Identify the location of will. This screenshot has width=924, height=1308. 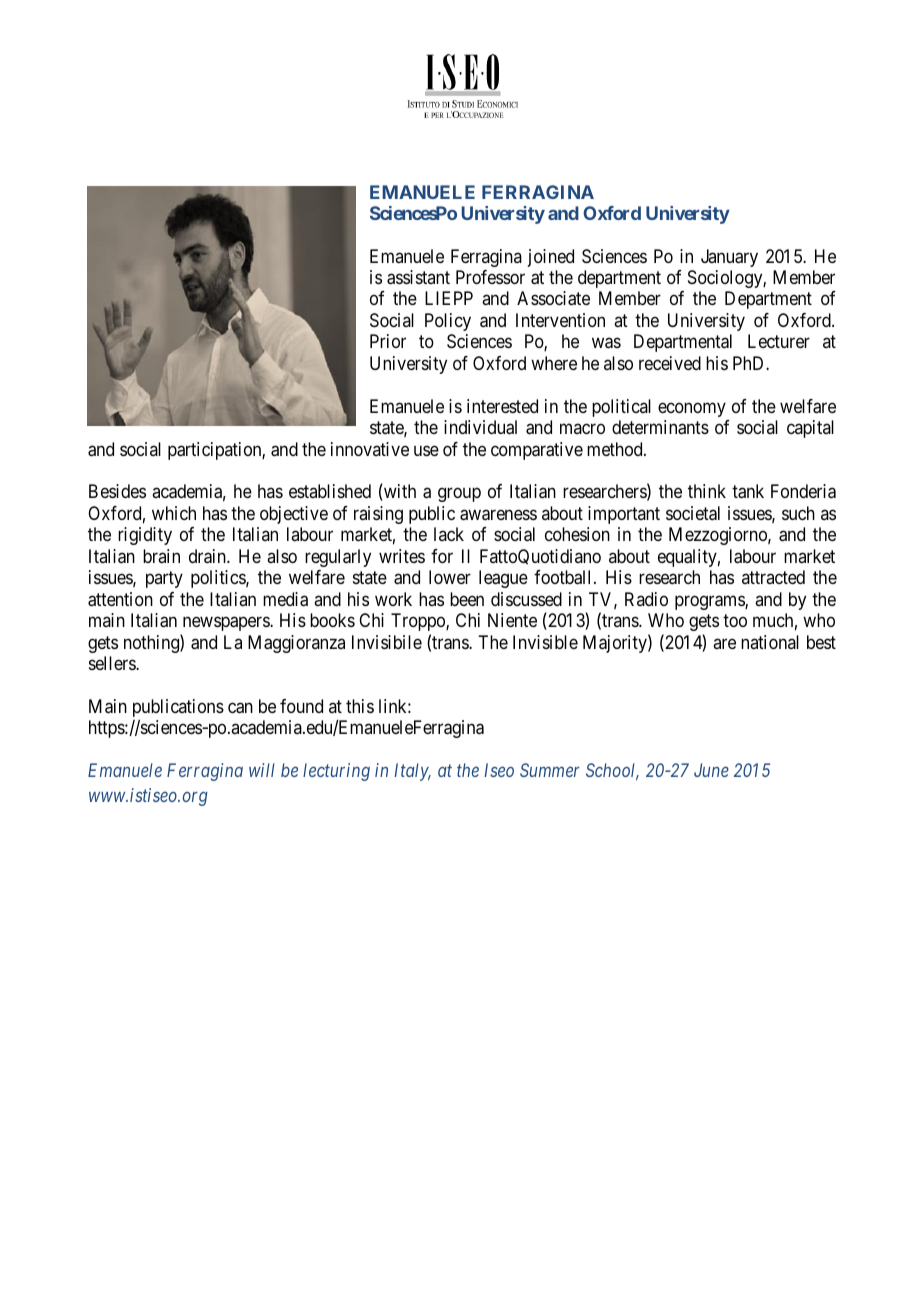
(262, 770).
